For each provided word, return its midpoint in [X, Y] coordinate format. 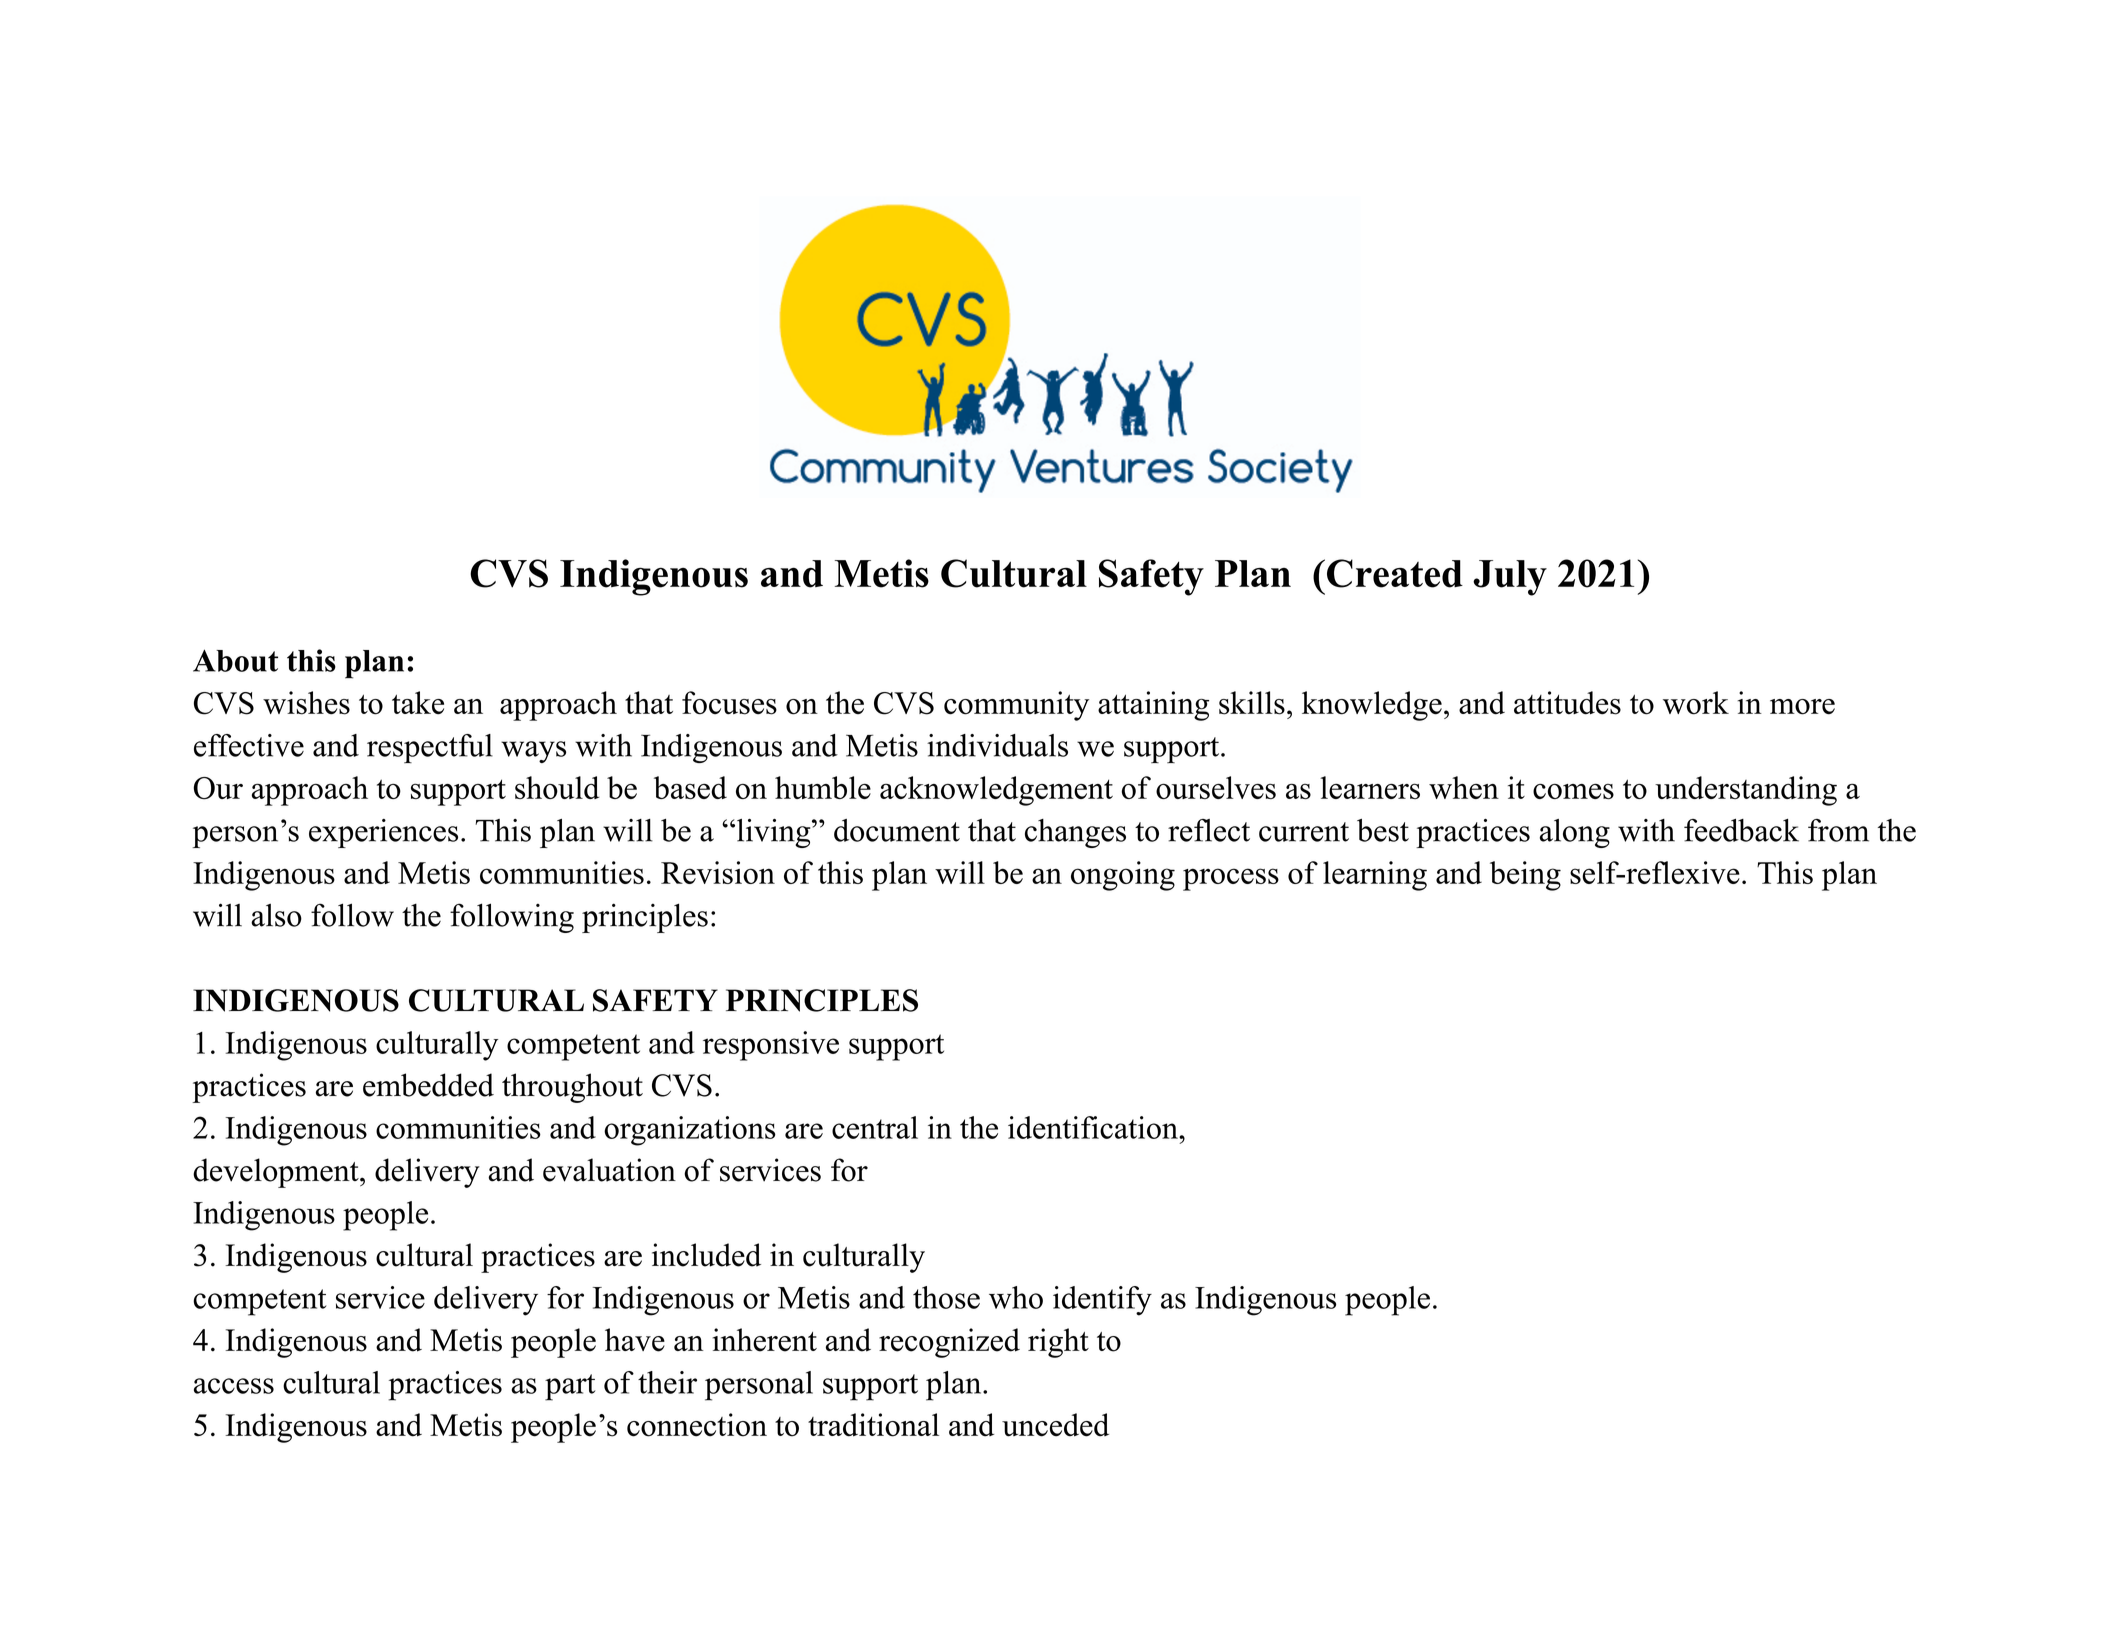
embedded [428, 1085]
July [1510, 578]
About [235, 660]
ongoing [1123, 876]
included [706, 1255]
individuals [997, 745]
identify [1102, 1301]
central [875, 1127]
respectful [430, 748]
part [570, 1387]
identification [1094, 1127]
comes [1573, 791]
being [1525, 876]
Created [1395, 573]
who [1016, 1297]
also [276, 915]
